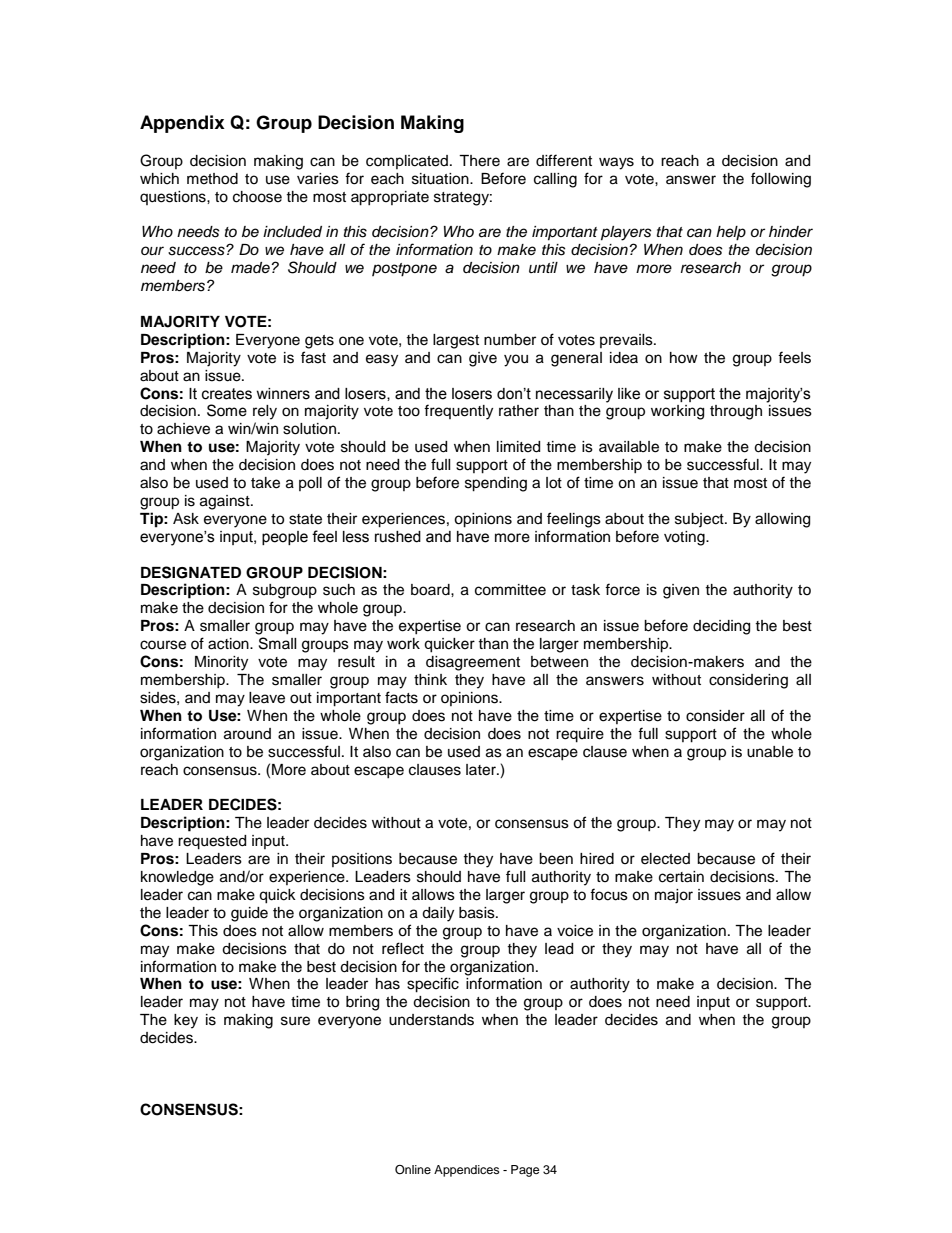  What do you see at coordinates (226, 502) in the screenshot?
I see `against` at bounding box center [226, 502].
